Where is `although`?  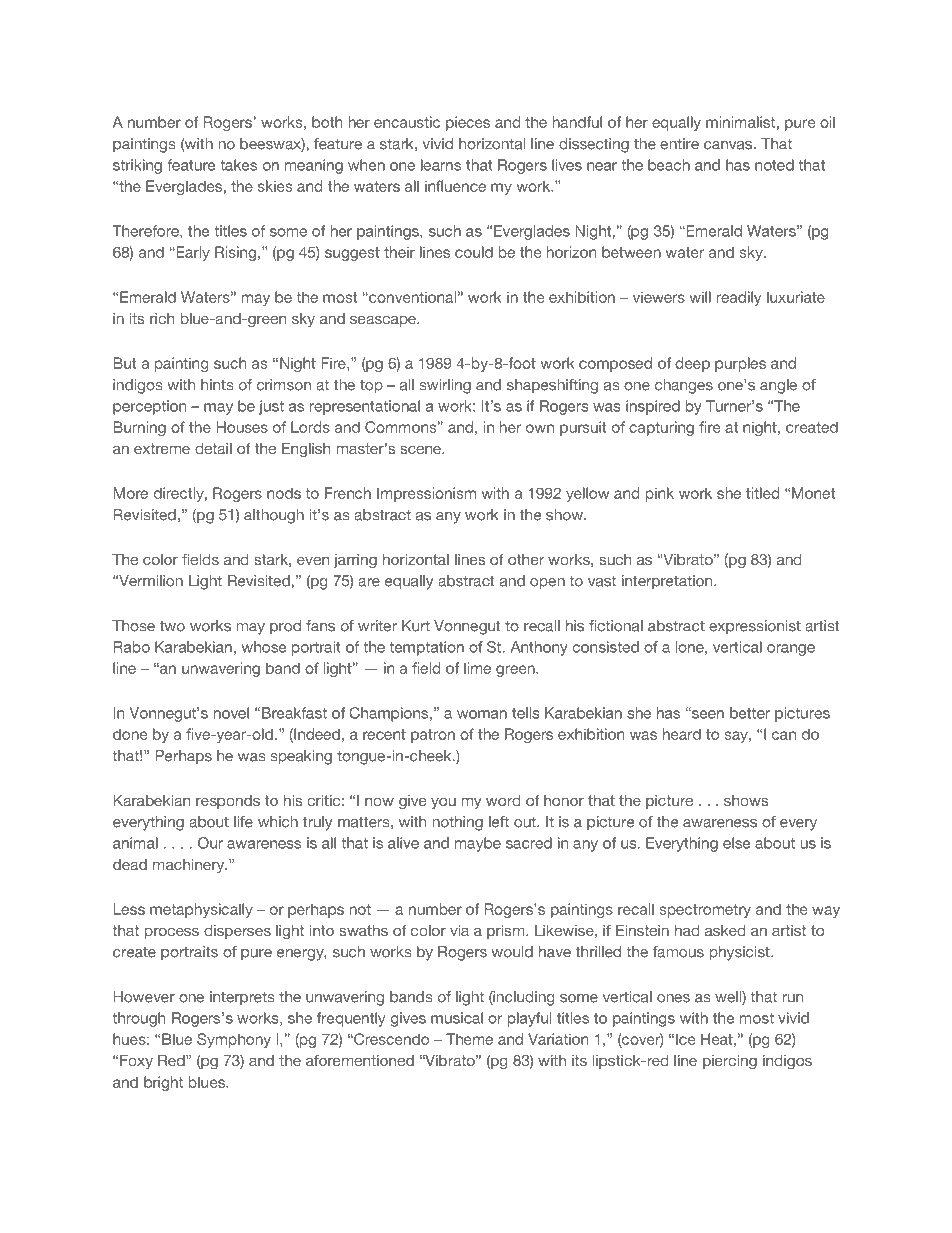
although is located at coordinates (274, 516).
